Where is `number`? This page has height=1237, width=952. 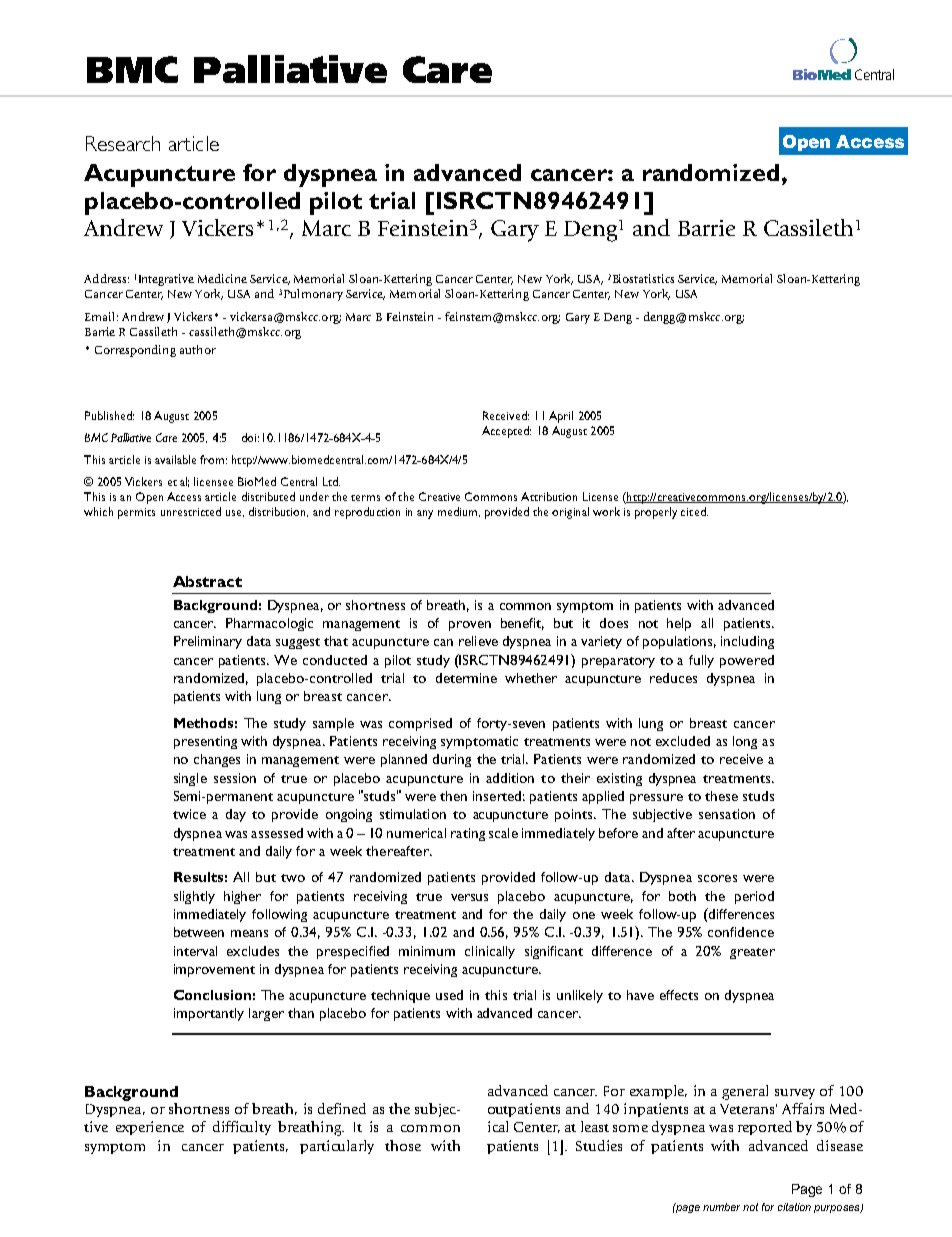 number is located at coordinates (721, 1207).
